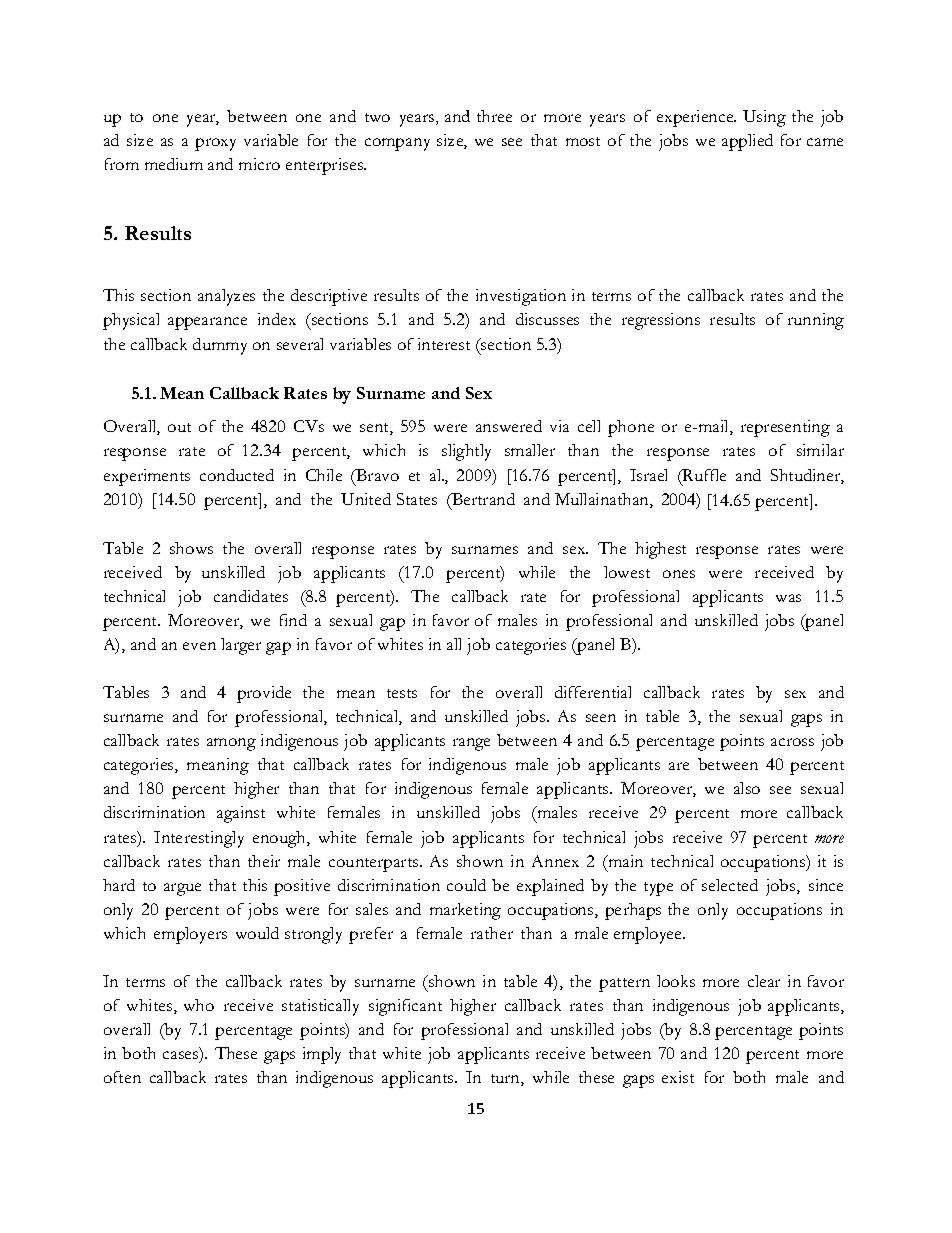 The image size is (952, 1233). Describe the element at coordinates (207, 323) in the document. I see `appearance` at that location.
